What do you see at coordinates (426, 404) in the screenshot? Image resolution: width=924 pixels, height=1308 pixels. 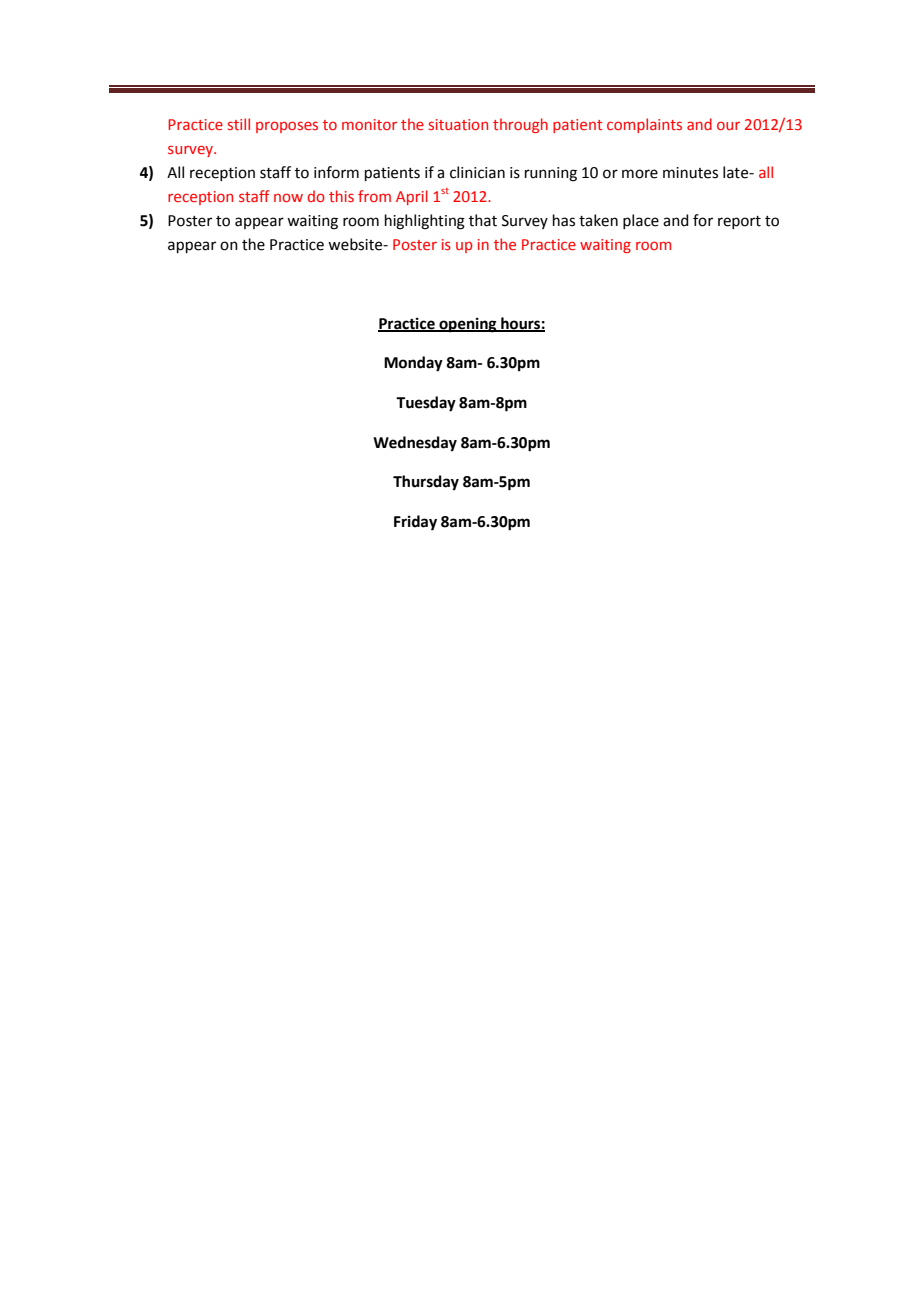 I see `Tuesday` at bounding box center [426, 404].
